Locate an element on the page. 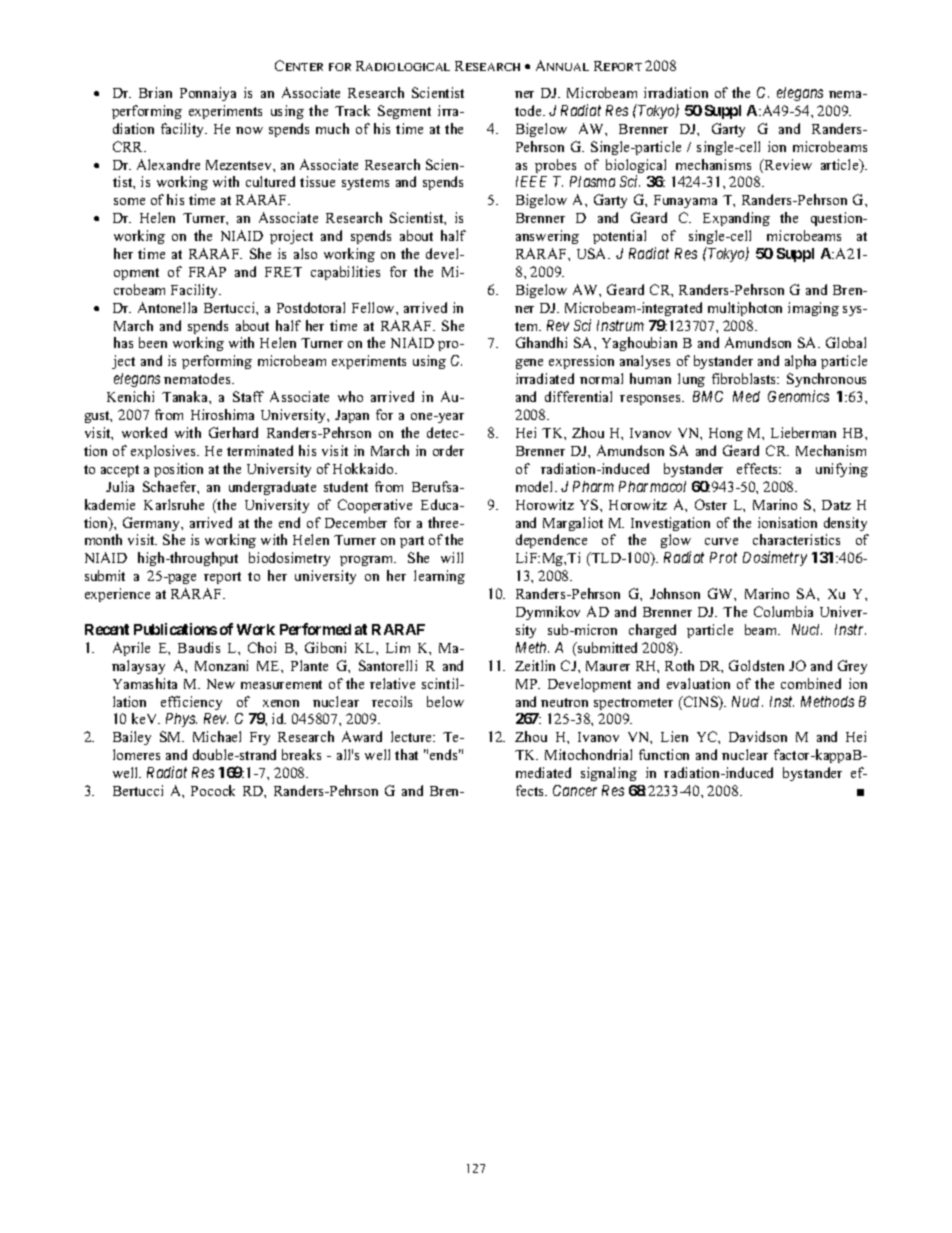  Michael is located at coordinates (217, 736).
